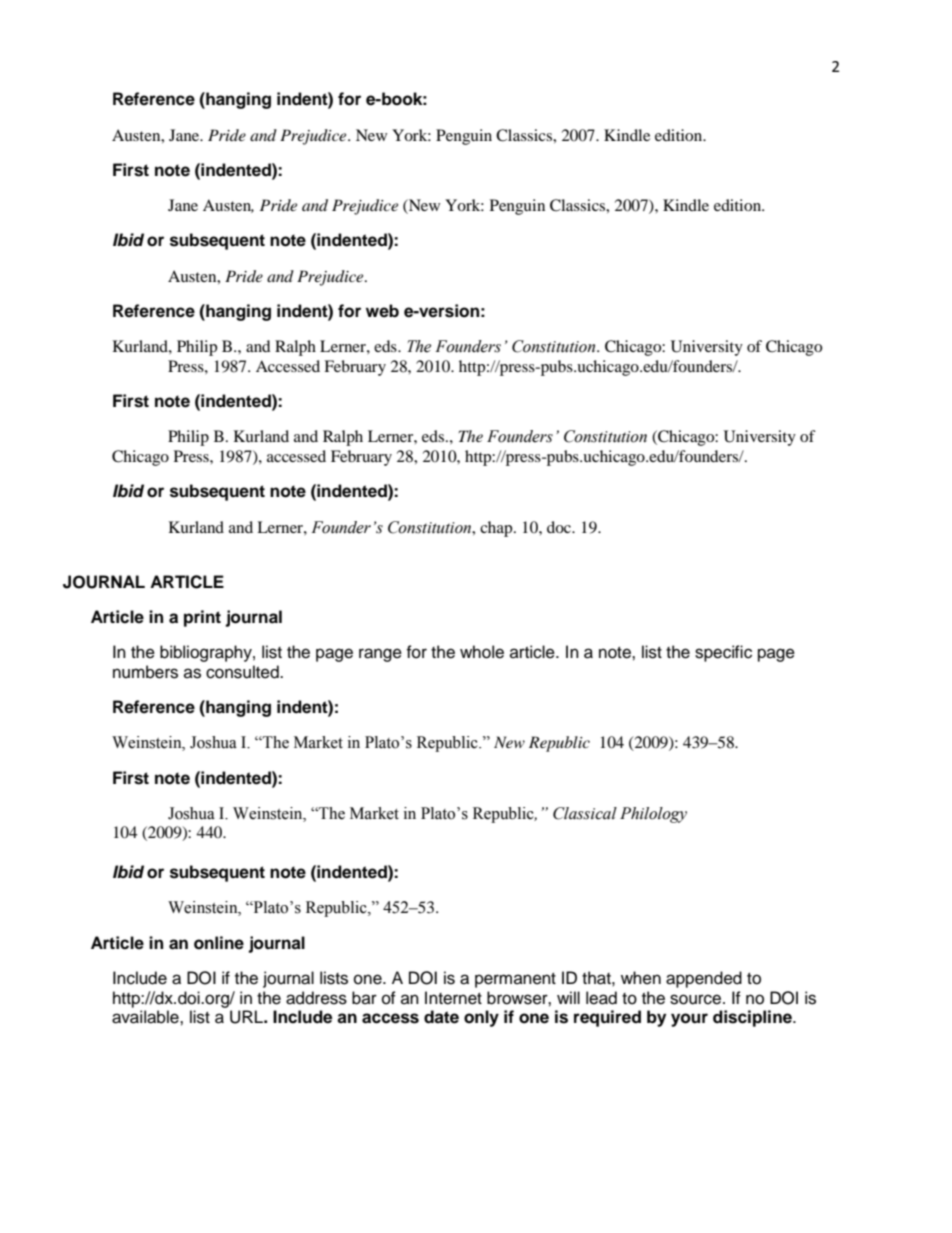 The height and width of the screenshot is (1233, 952). Describe the element at coordinates (243, 672) in the screenshot. I see `consulted` at that location.
